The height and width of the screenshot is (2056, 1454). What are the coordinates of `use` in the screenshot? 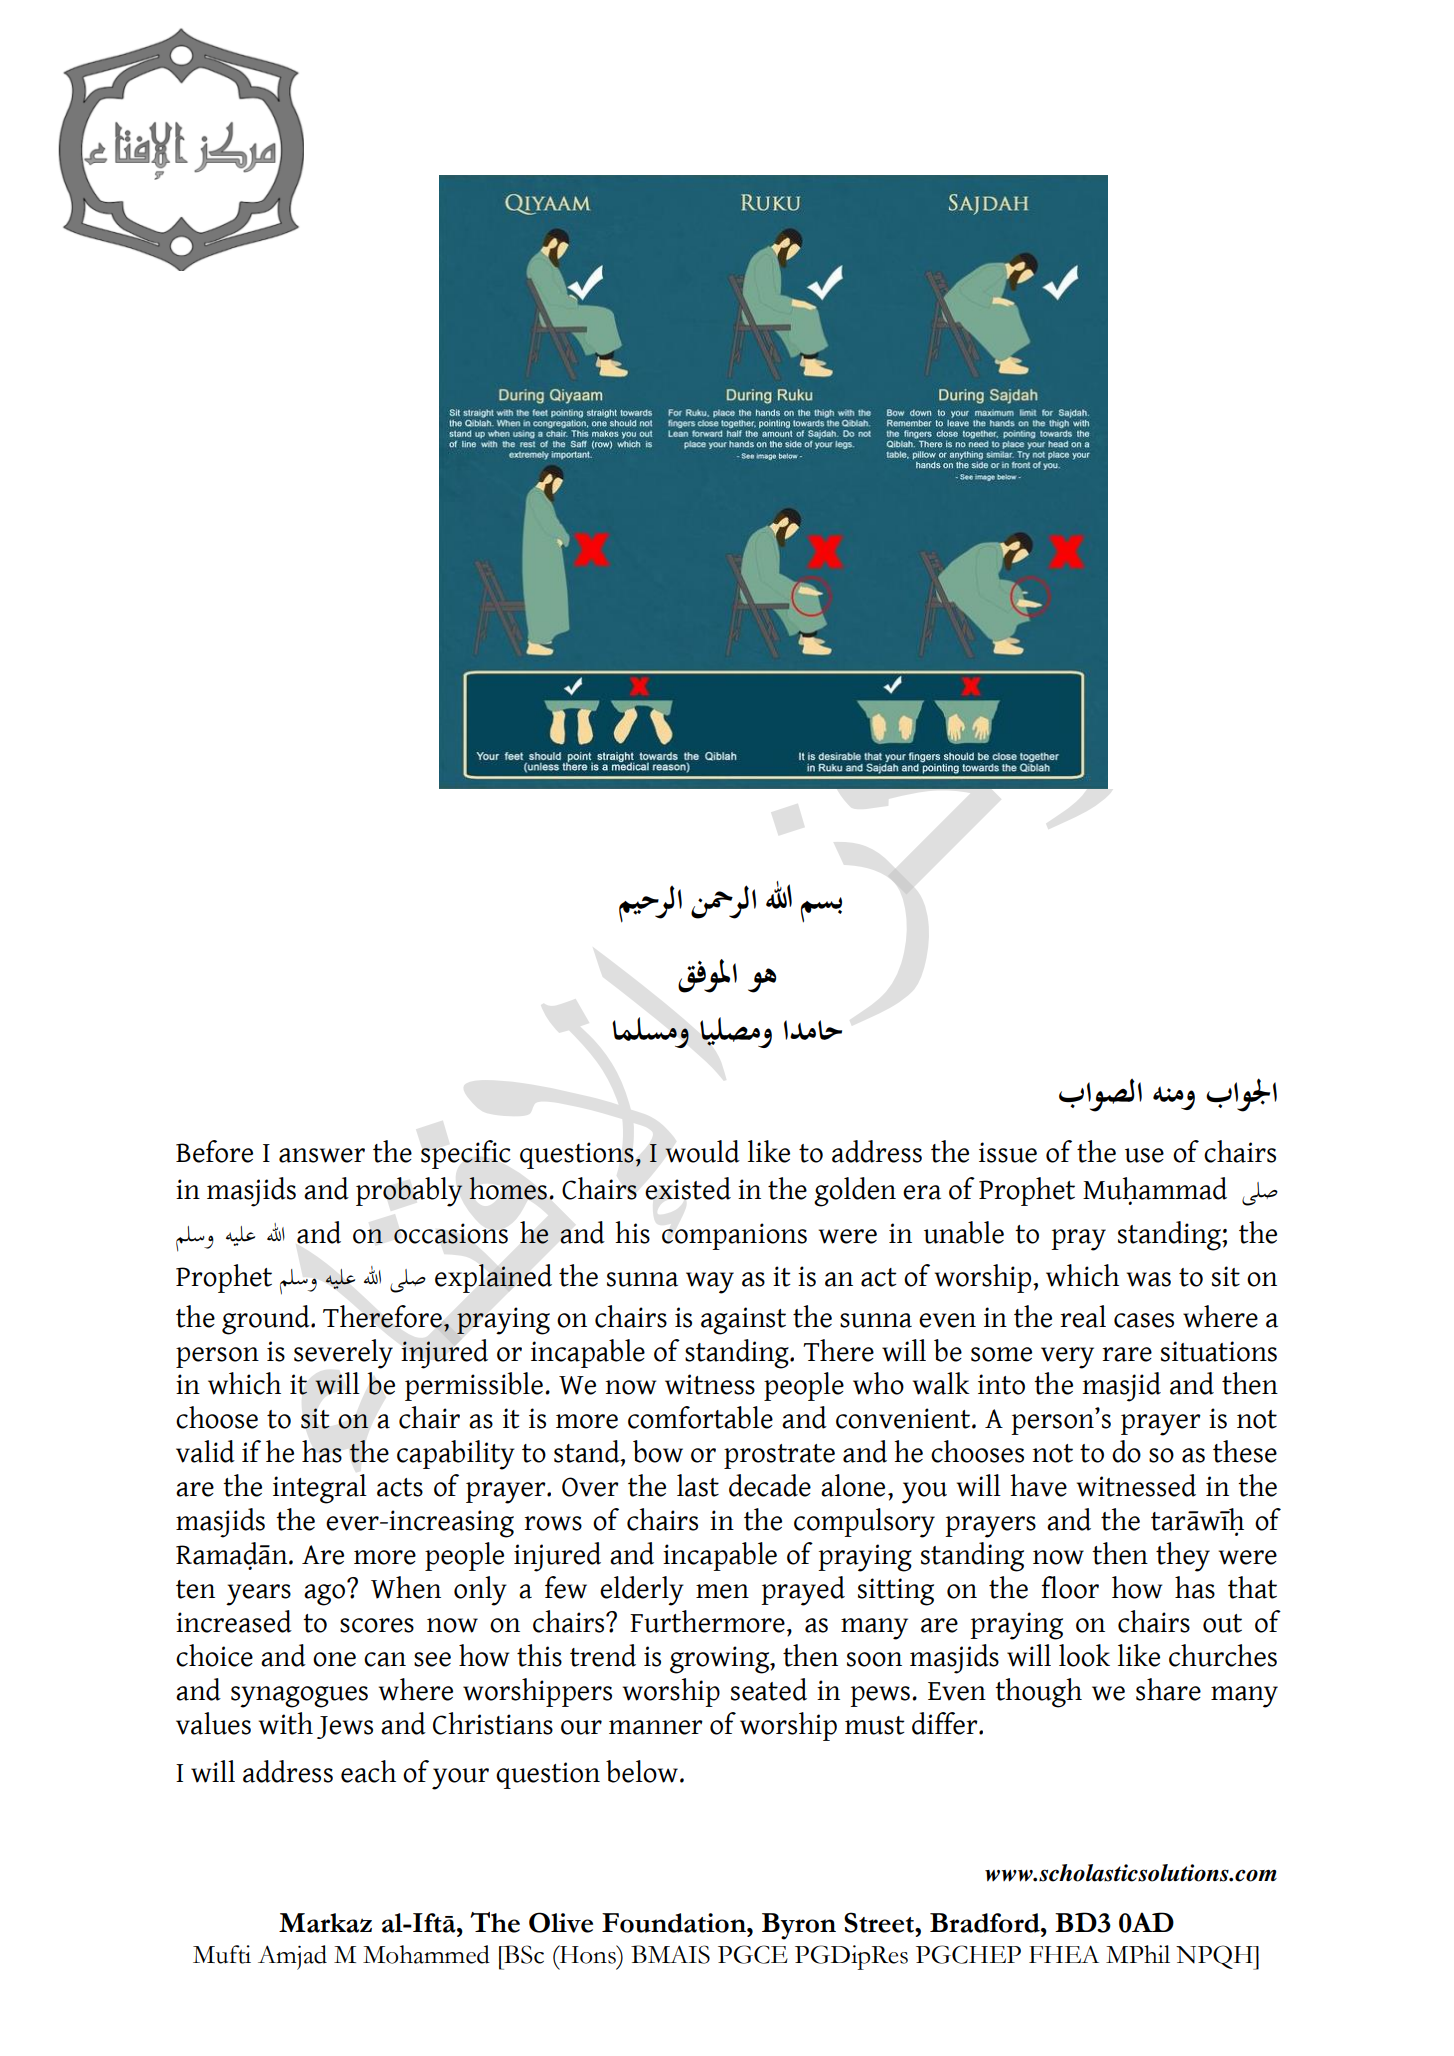 It's located at (1144, 1155).
